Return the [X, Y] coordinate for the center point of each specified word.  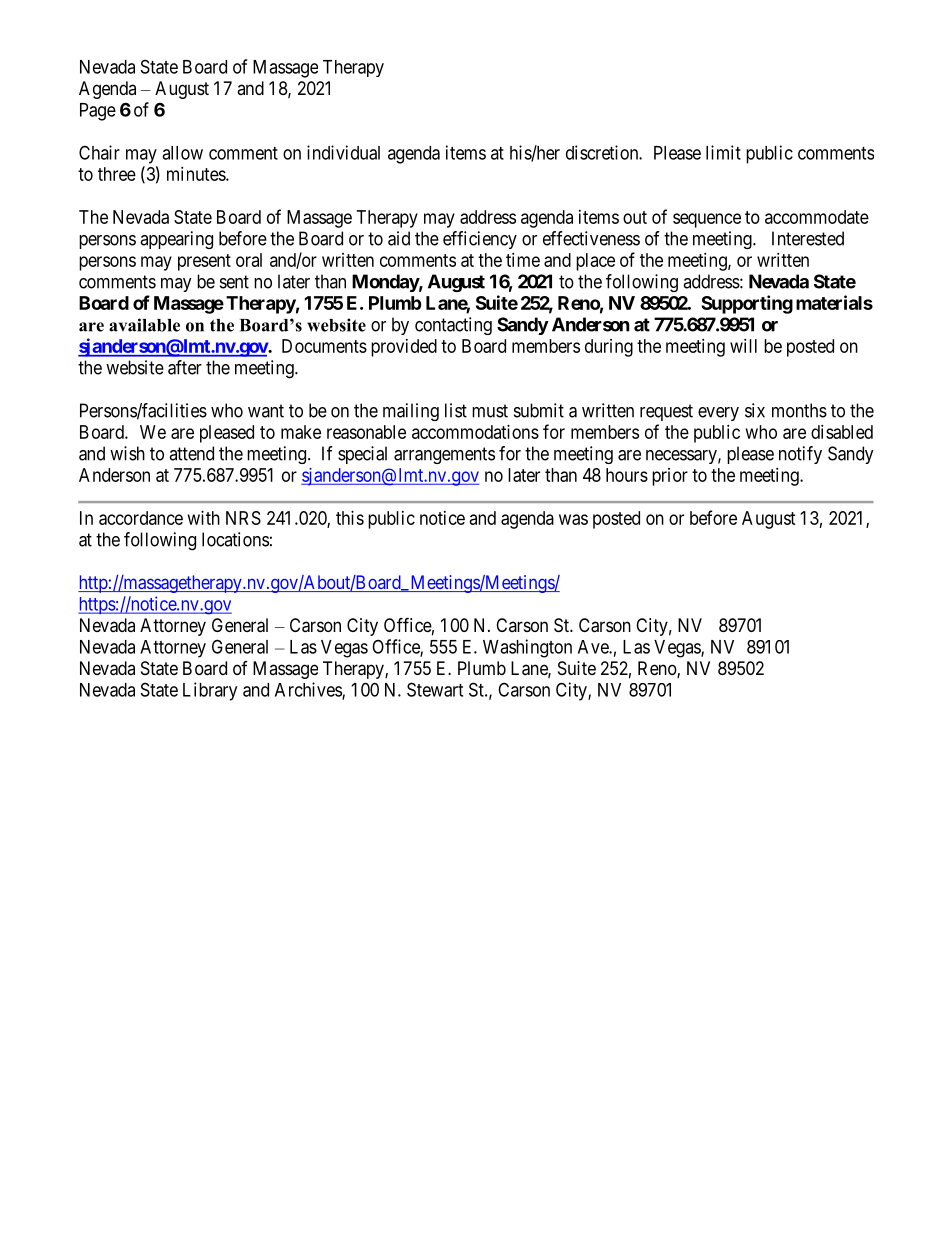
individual [343, 152]
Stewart [435, 689]
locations [235, 539]
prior [670, 477]
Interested [808, 238]
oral [249, 260]
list [456, 410]
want [266, 411]
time [523, 260]
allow [182, 153]
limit [723, 152]
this [350, 518]
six [755, 410]
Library [210, 691]
